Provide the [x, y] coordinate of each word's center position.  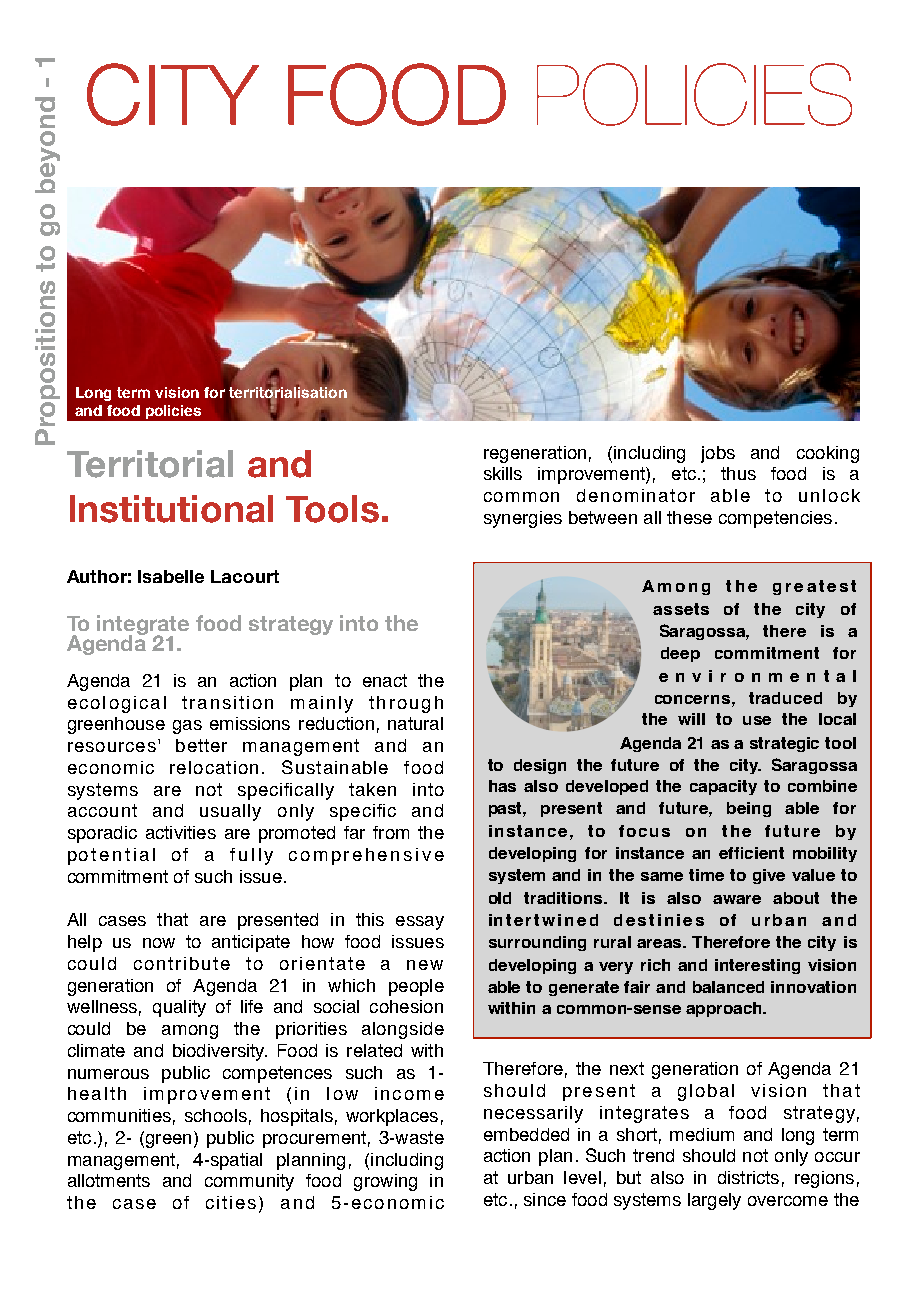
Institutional [171, 509]
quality [179, 1008]
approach [725, 1009]
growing [385, 1182]
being [749, 809]
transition [227, 702]
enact [385, 680]
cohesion [406, 1006]
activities [181, 832]
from [391, 832]
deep [680, 654]
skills [503, 473]
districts [748, 1177]
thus [738, 473]
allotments [109, 1180]
